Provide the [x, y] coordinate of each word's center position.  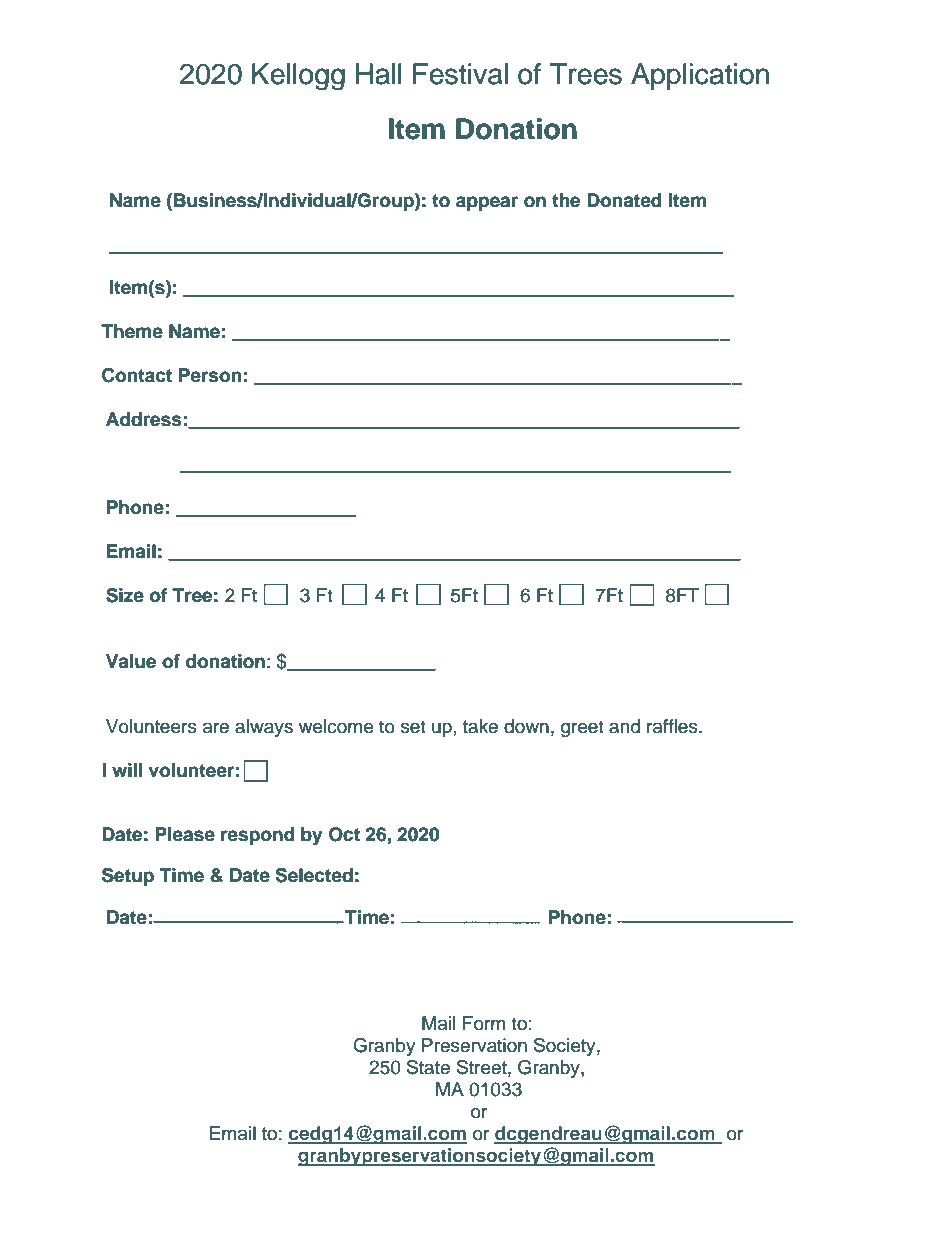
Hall [379, 74]
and [624, 726]
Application [700, 76]
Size [125, 595]
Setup [128, 877]
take [480, 726]
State [428, 1067]
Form [484, 1023]
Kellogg [298, 77]
